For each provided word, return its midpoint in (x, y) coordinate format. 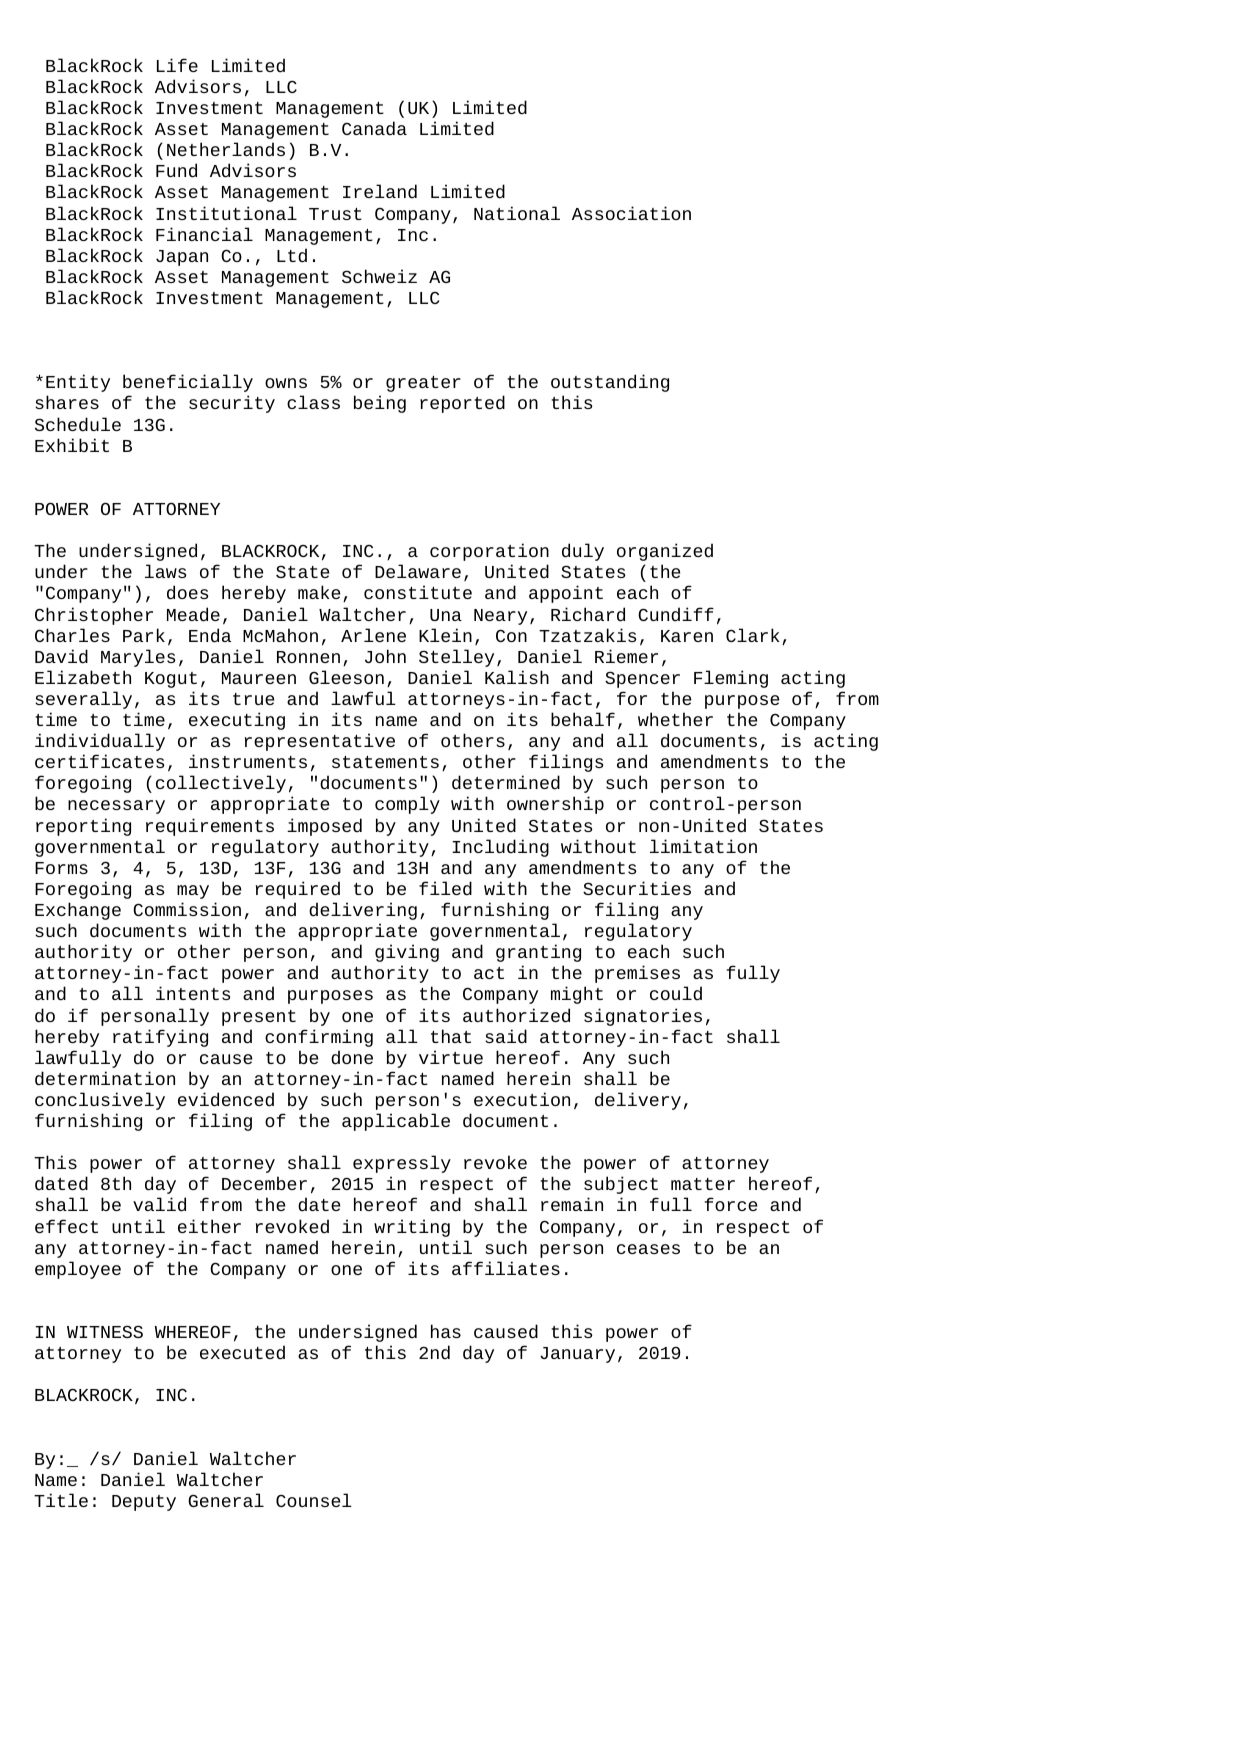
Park (144, 635)
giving (407, 953)
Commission (187, 909)
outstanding (610, 383)
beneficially (188, 383)
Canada (374, 128)
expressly (402, 1164)
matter (703, 1184)
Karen (687, 636)
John (385, 656)
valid (159, 1204)
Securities (637, 888)
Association (631, 213)
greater (423, 384)
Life (177, 65)
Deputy (144, 1503)
